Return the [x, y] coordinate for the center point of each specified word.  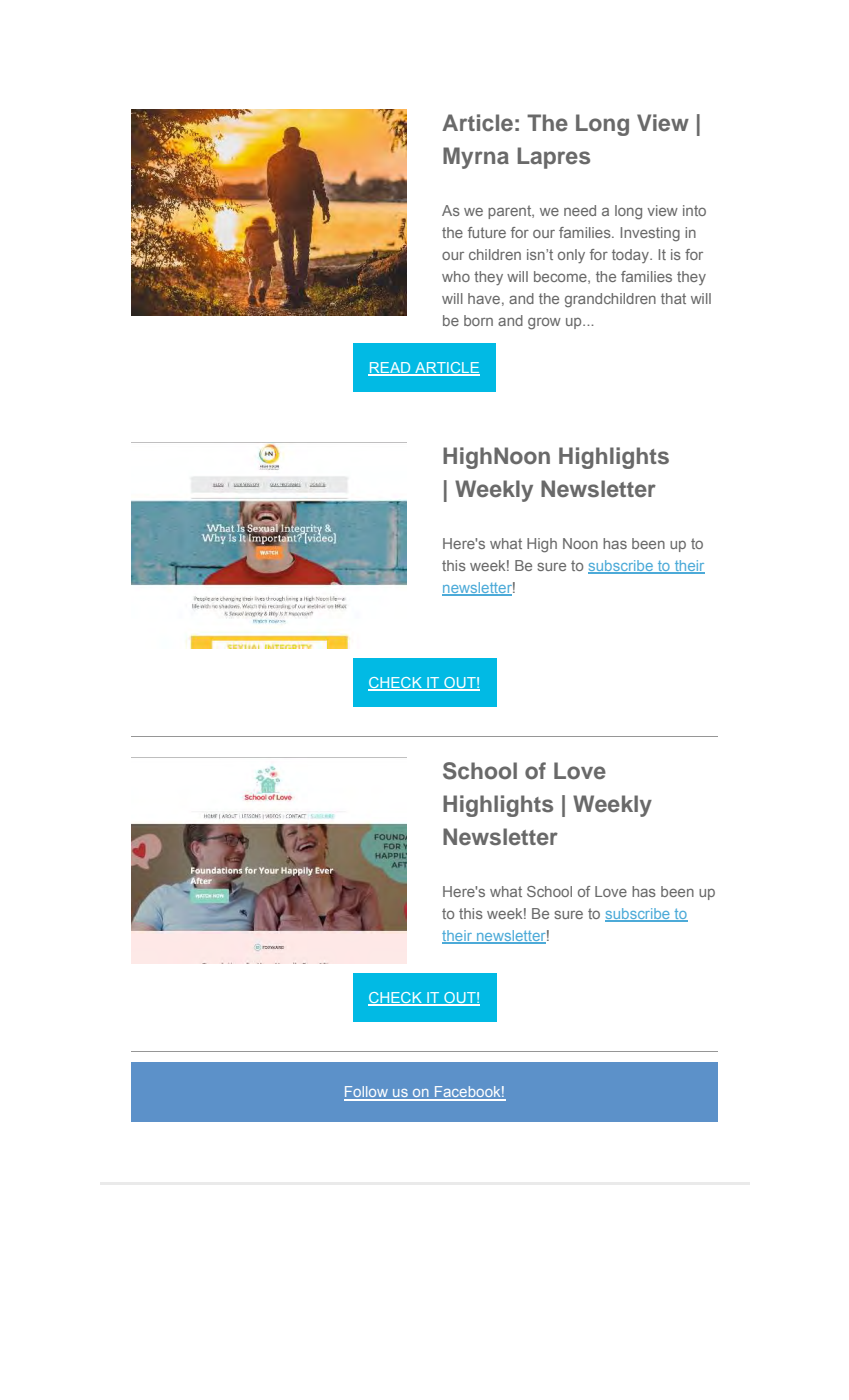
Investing [650, 234]
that [673, 298]
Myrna [476, 158]
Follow [367, 1093]
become [561, 277]
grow [544, 323]
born [478, 320]
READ [390, 369]
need [580, 210]
